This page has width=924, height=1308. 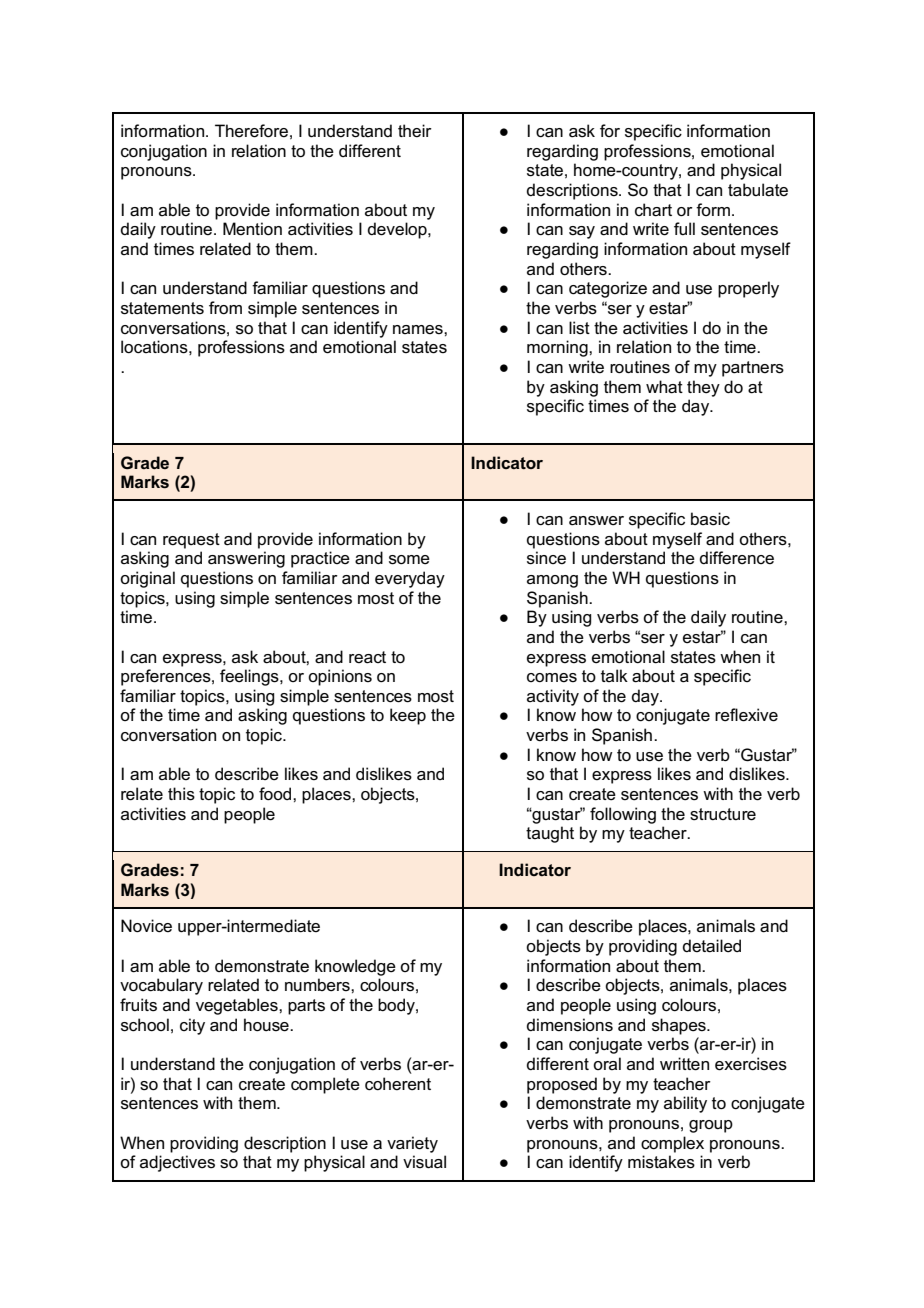 I want to click on adjectives, so click(x=177, y=1163).
